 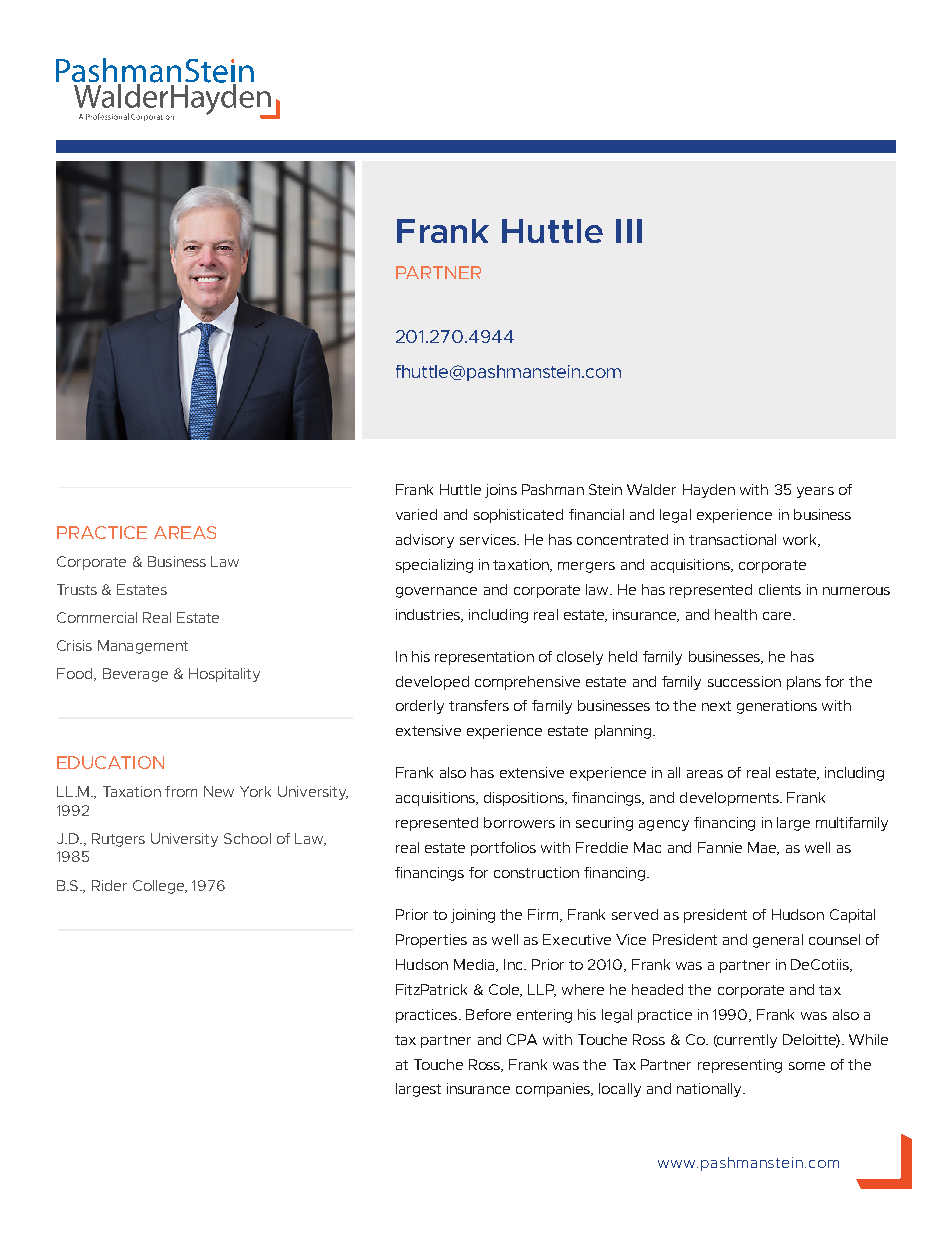 What do you see at coordinates (744, 681) in the screenshot?
I see `succession` at bounding box center [744, 681].
